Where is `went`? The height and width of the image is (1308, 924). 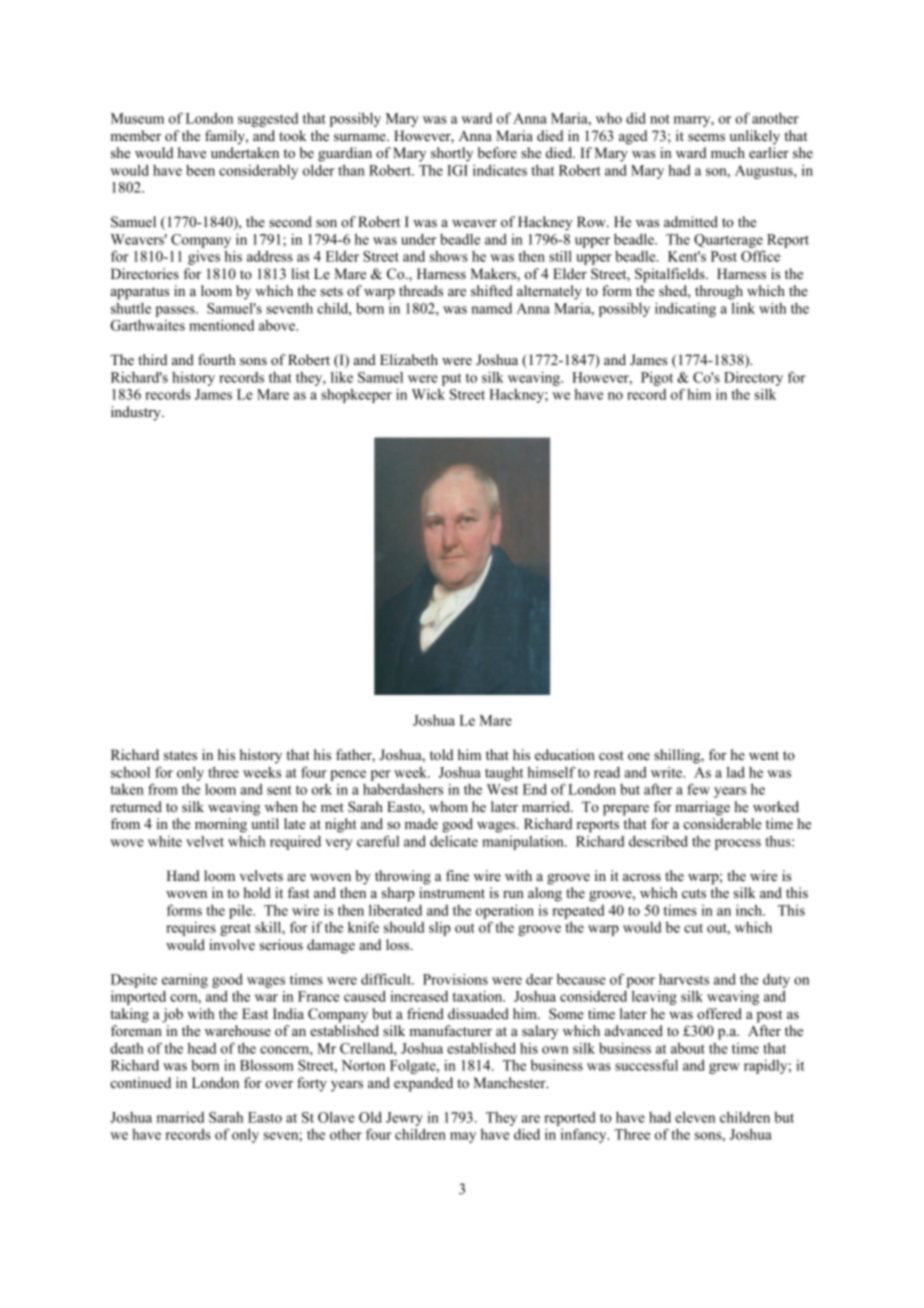
went is located at coordinates (764, 755).
